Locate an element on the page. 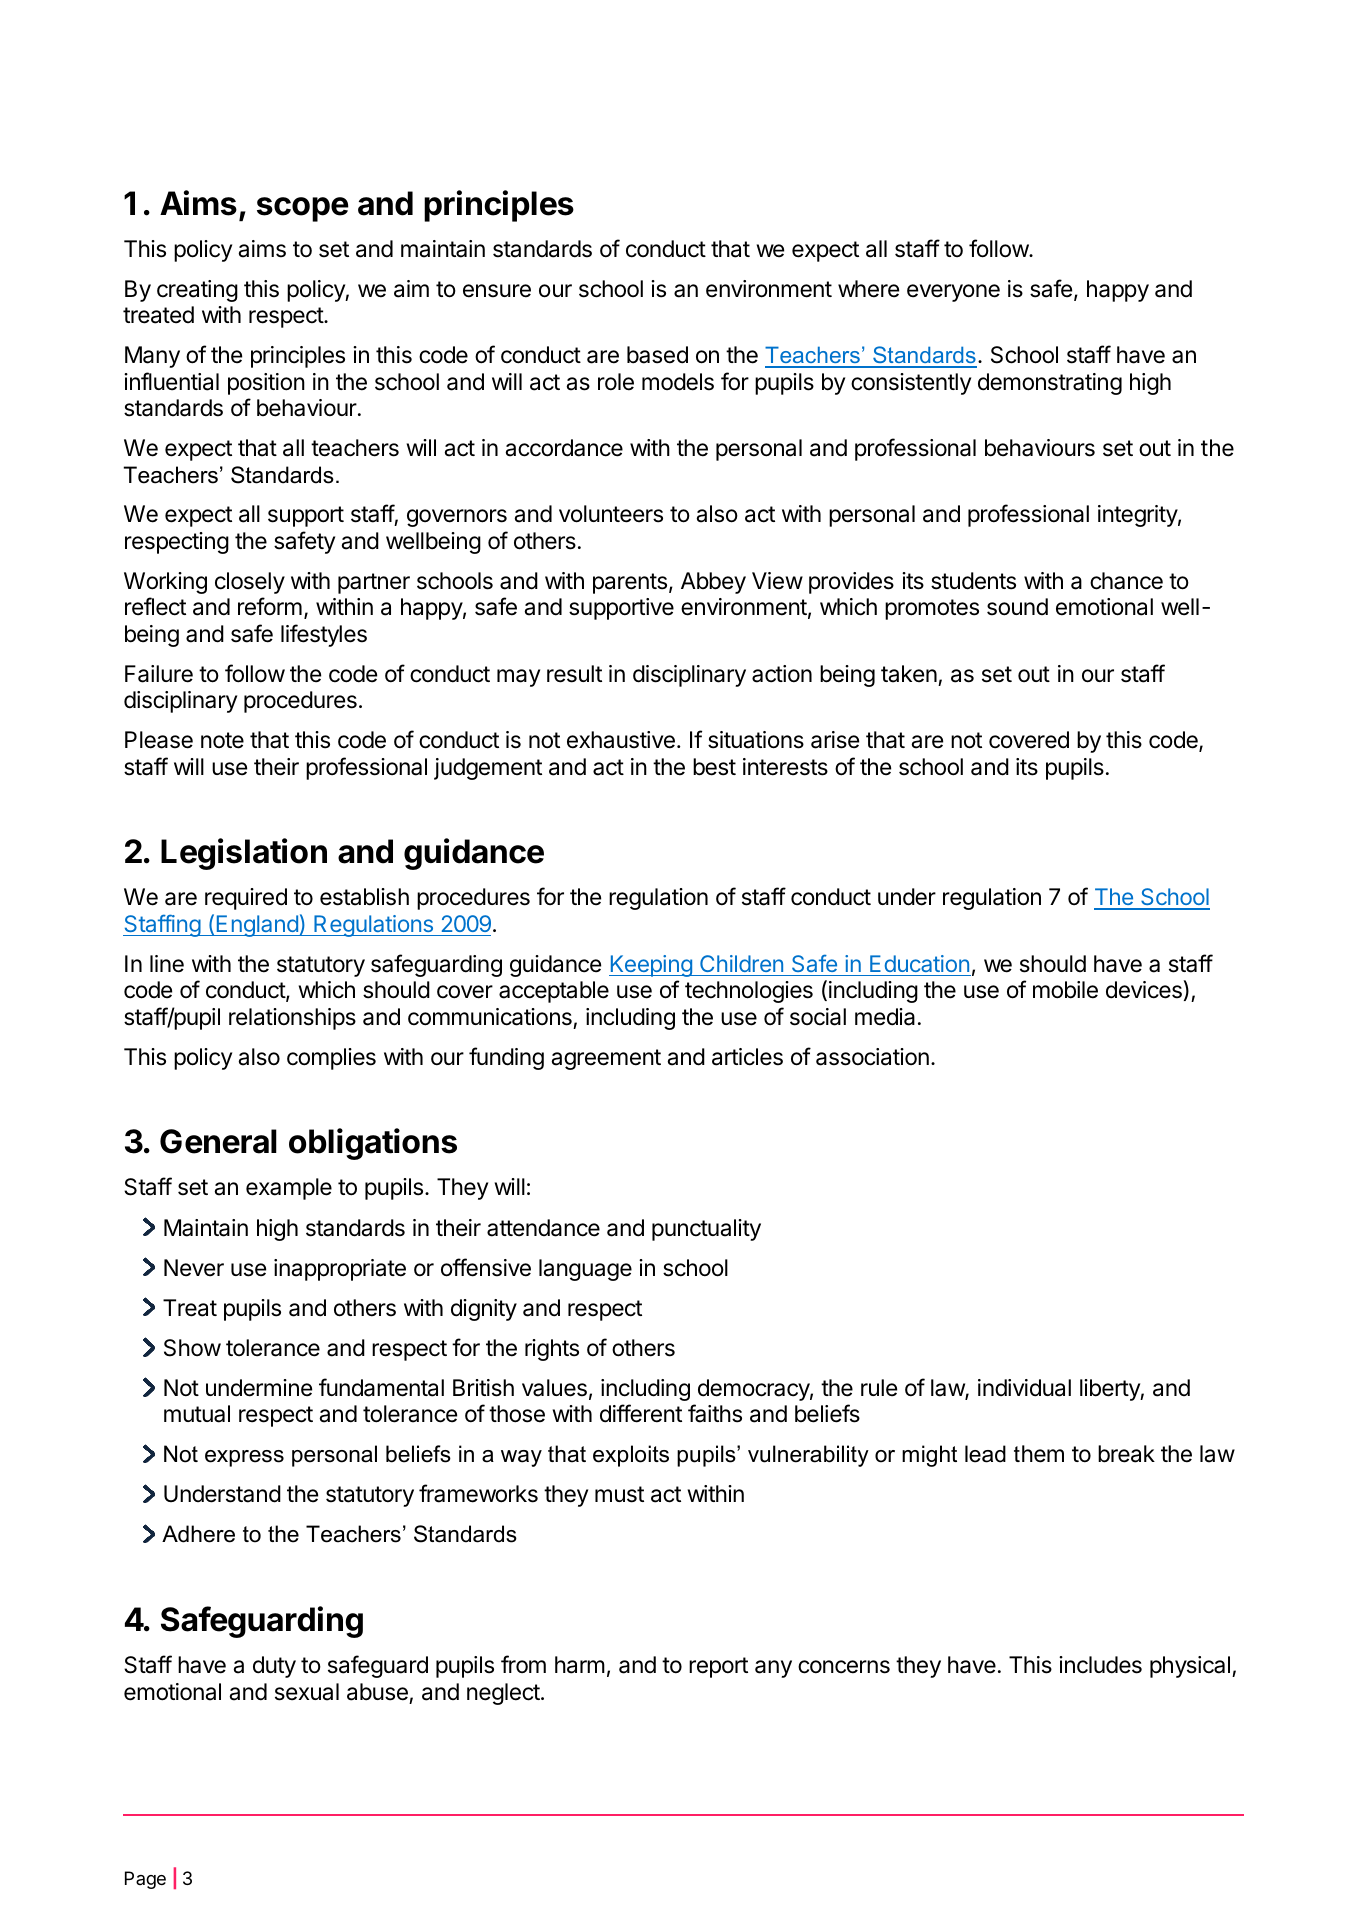 The width and height of the image is (1363, 1929). Page is located at coordinates (145, 1880).
